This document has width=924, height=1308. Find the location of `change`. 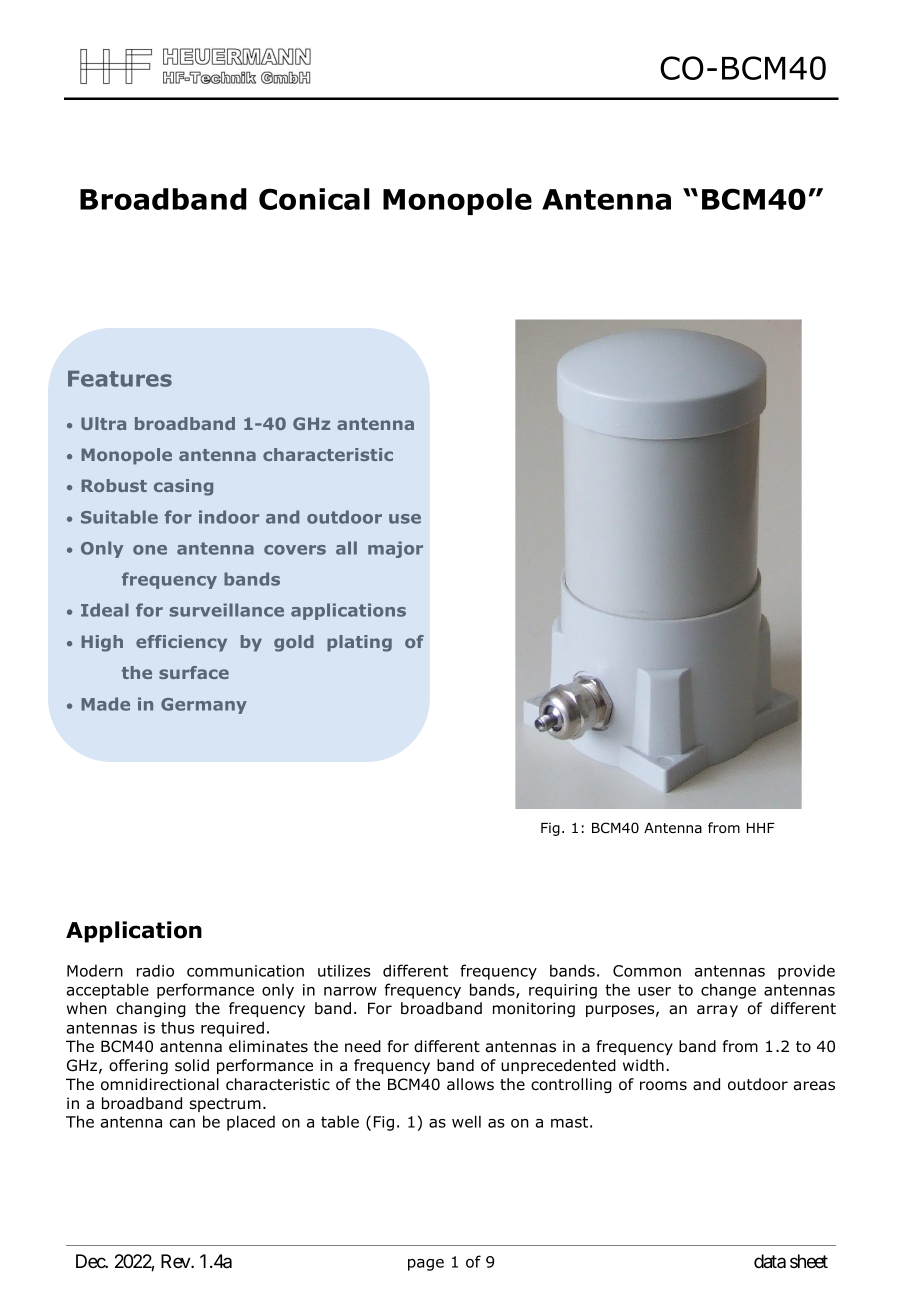

change is located at coordinates (728, 991).
